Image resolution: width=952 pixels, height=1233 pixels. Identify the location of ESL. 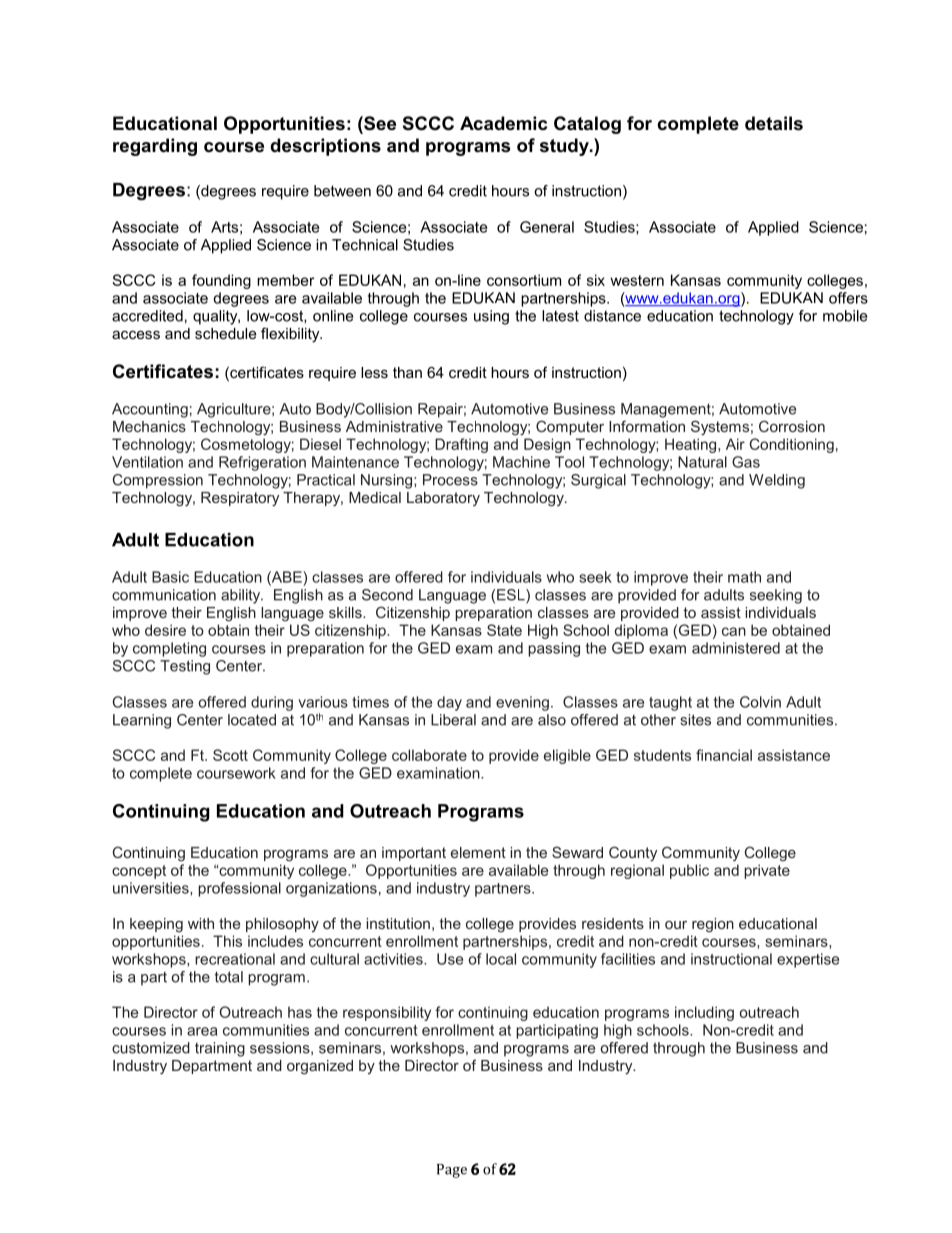
(512, 596).
